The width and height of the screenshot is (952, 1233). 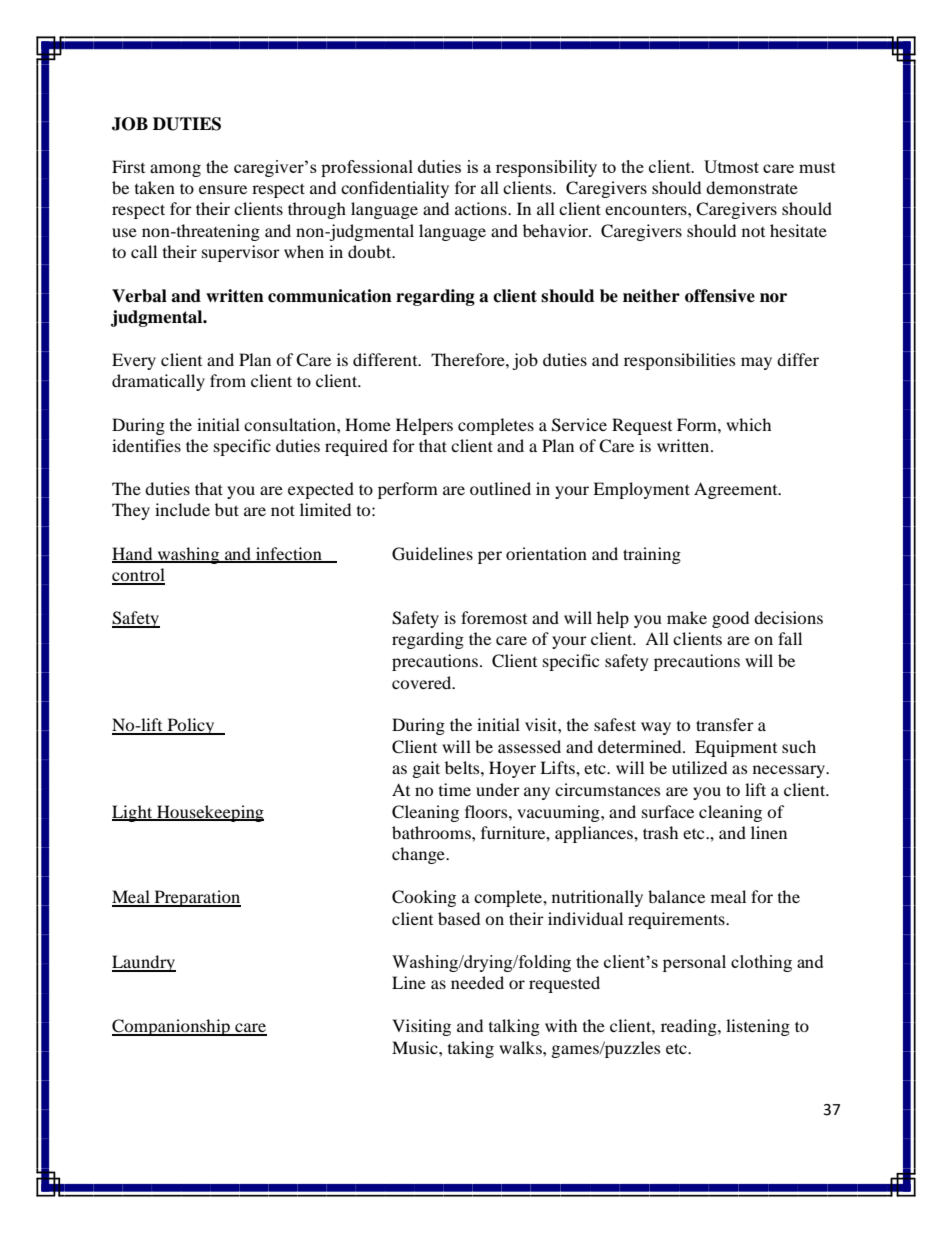 What do you see at coordinates (368, 424) in the screenshot?
I see `Home` at bounding box center [368, 424].
